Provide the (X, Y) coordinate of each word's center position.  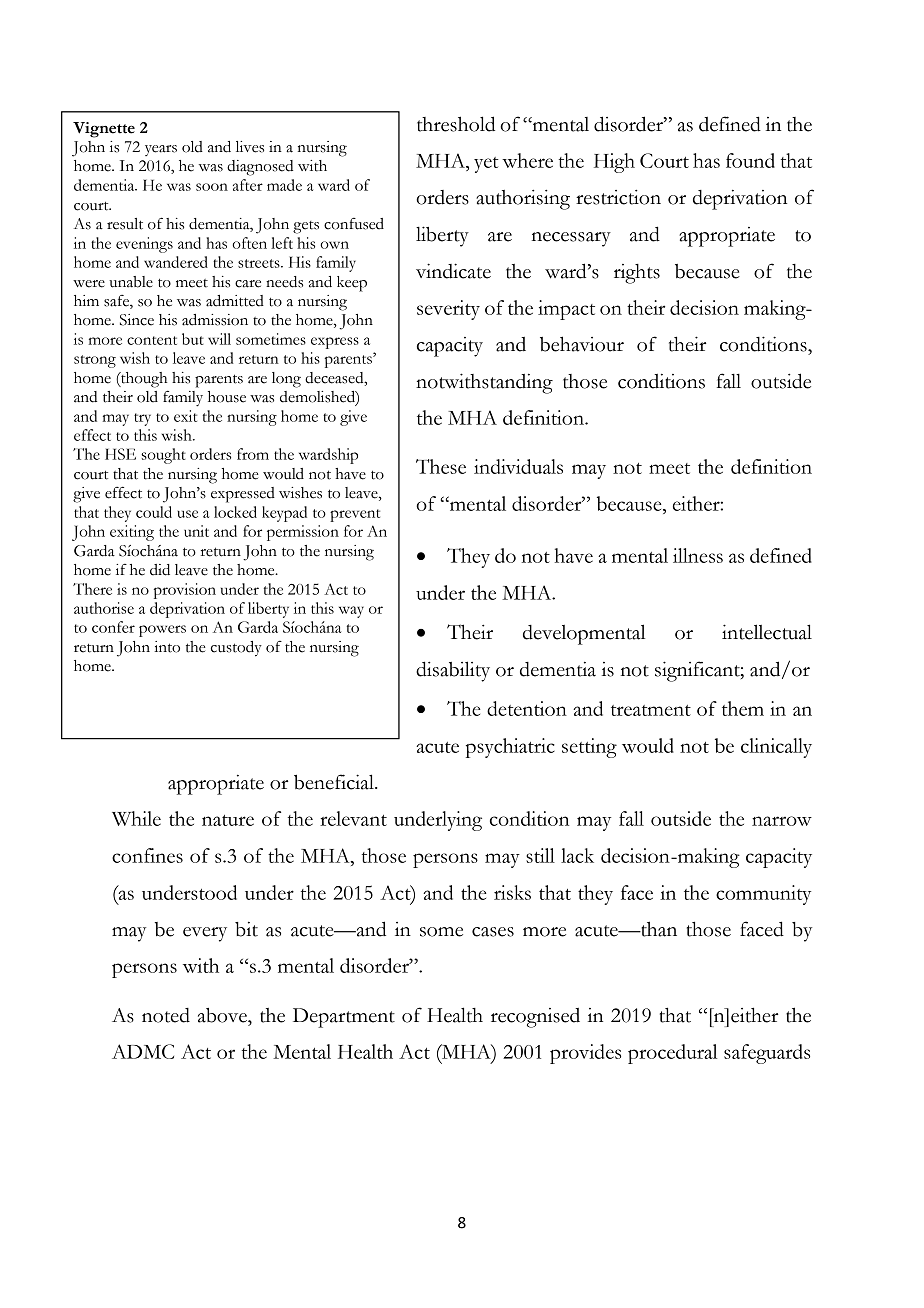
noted (166, 1015)
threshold (456, 124)
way (351, 612)
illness (698, 555)
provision (185, 591)
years (161, 150)
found (750, 160)
